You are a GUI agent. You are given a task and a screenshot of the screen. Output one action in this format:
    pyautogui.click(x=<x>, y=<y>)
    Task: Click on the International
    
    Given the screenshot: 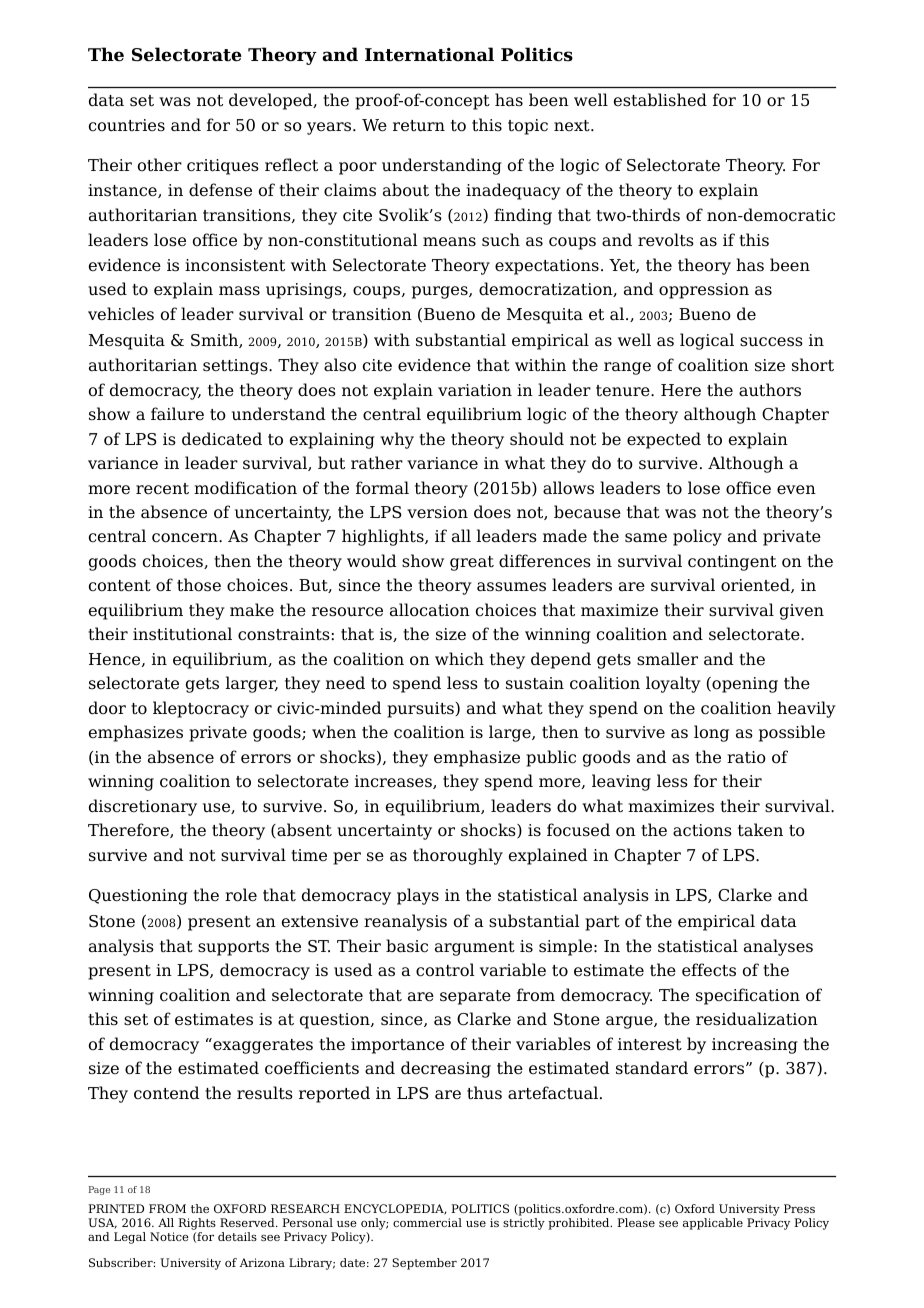 What is the action you would take?
    pyautogui.click(x=429, y=54)
